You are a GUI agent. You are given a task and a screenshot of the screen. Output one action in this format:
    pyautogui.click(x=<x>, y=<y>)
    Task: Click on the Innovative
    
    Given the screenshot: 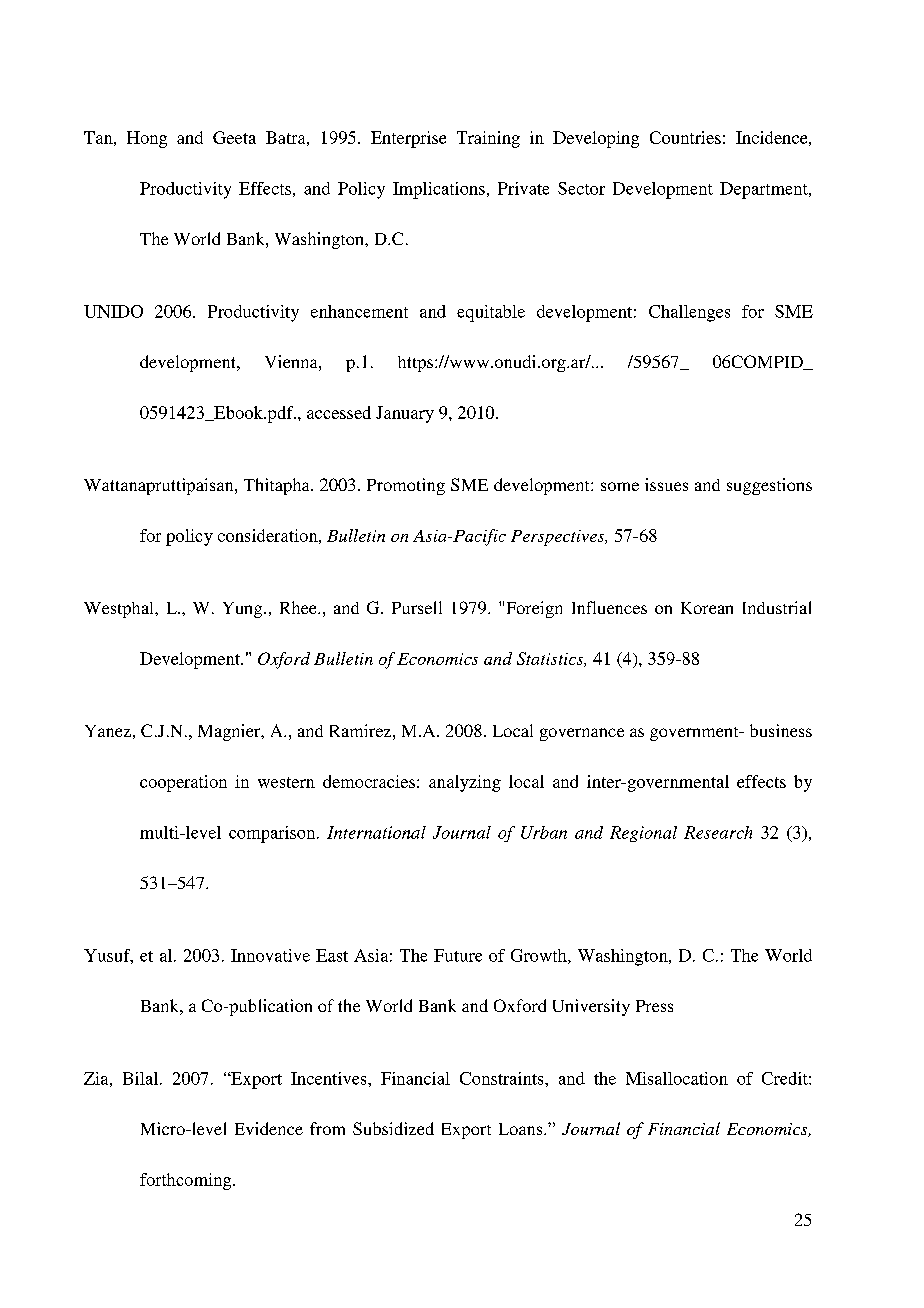 What is the action you would take?
    pyautogui.click(x=270, y=955)
